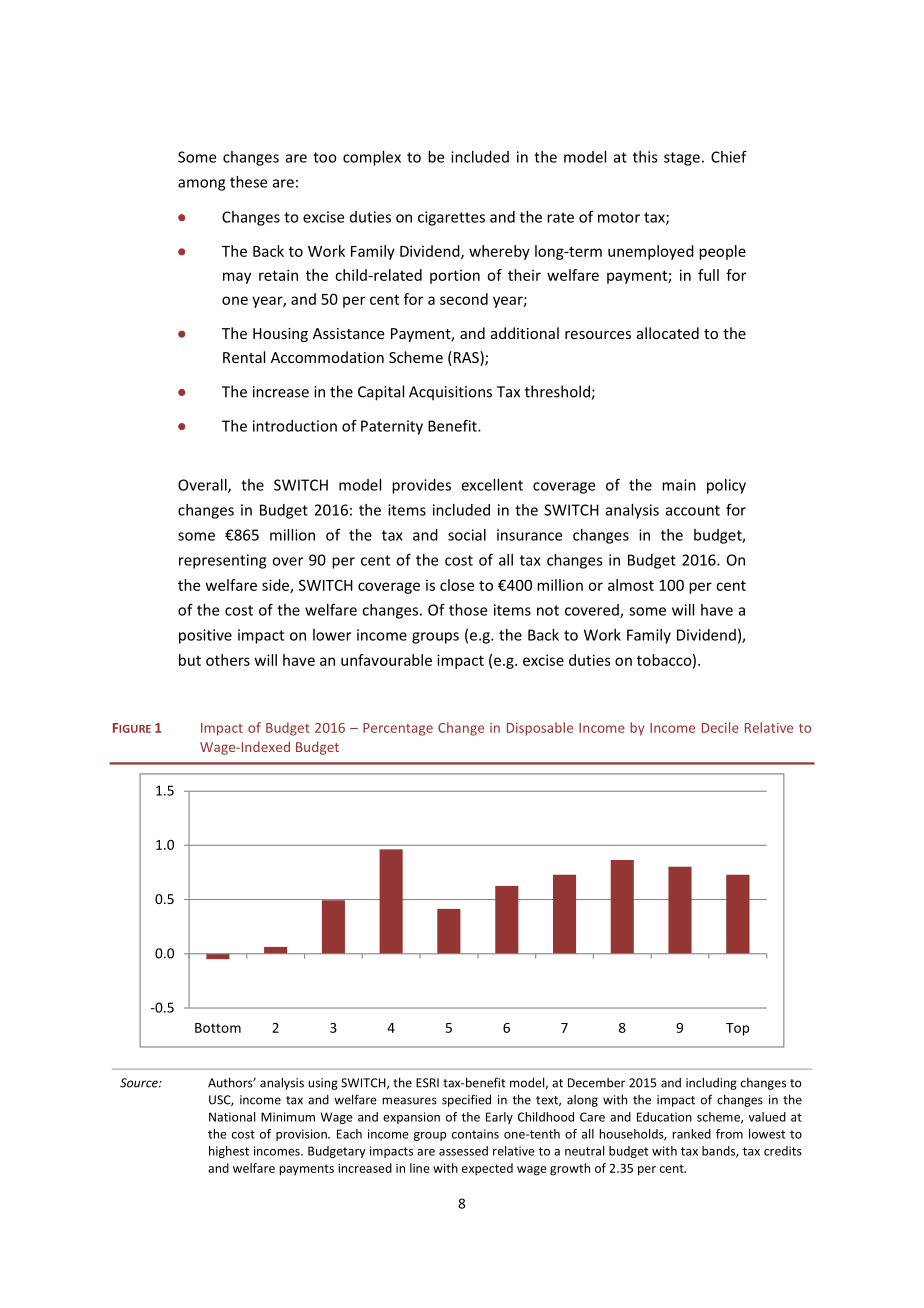 This page has height=1308, width=924. I want to click on contains, so click(475, 1134).
